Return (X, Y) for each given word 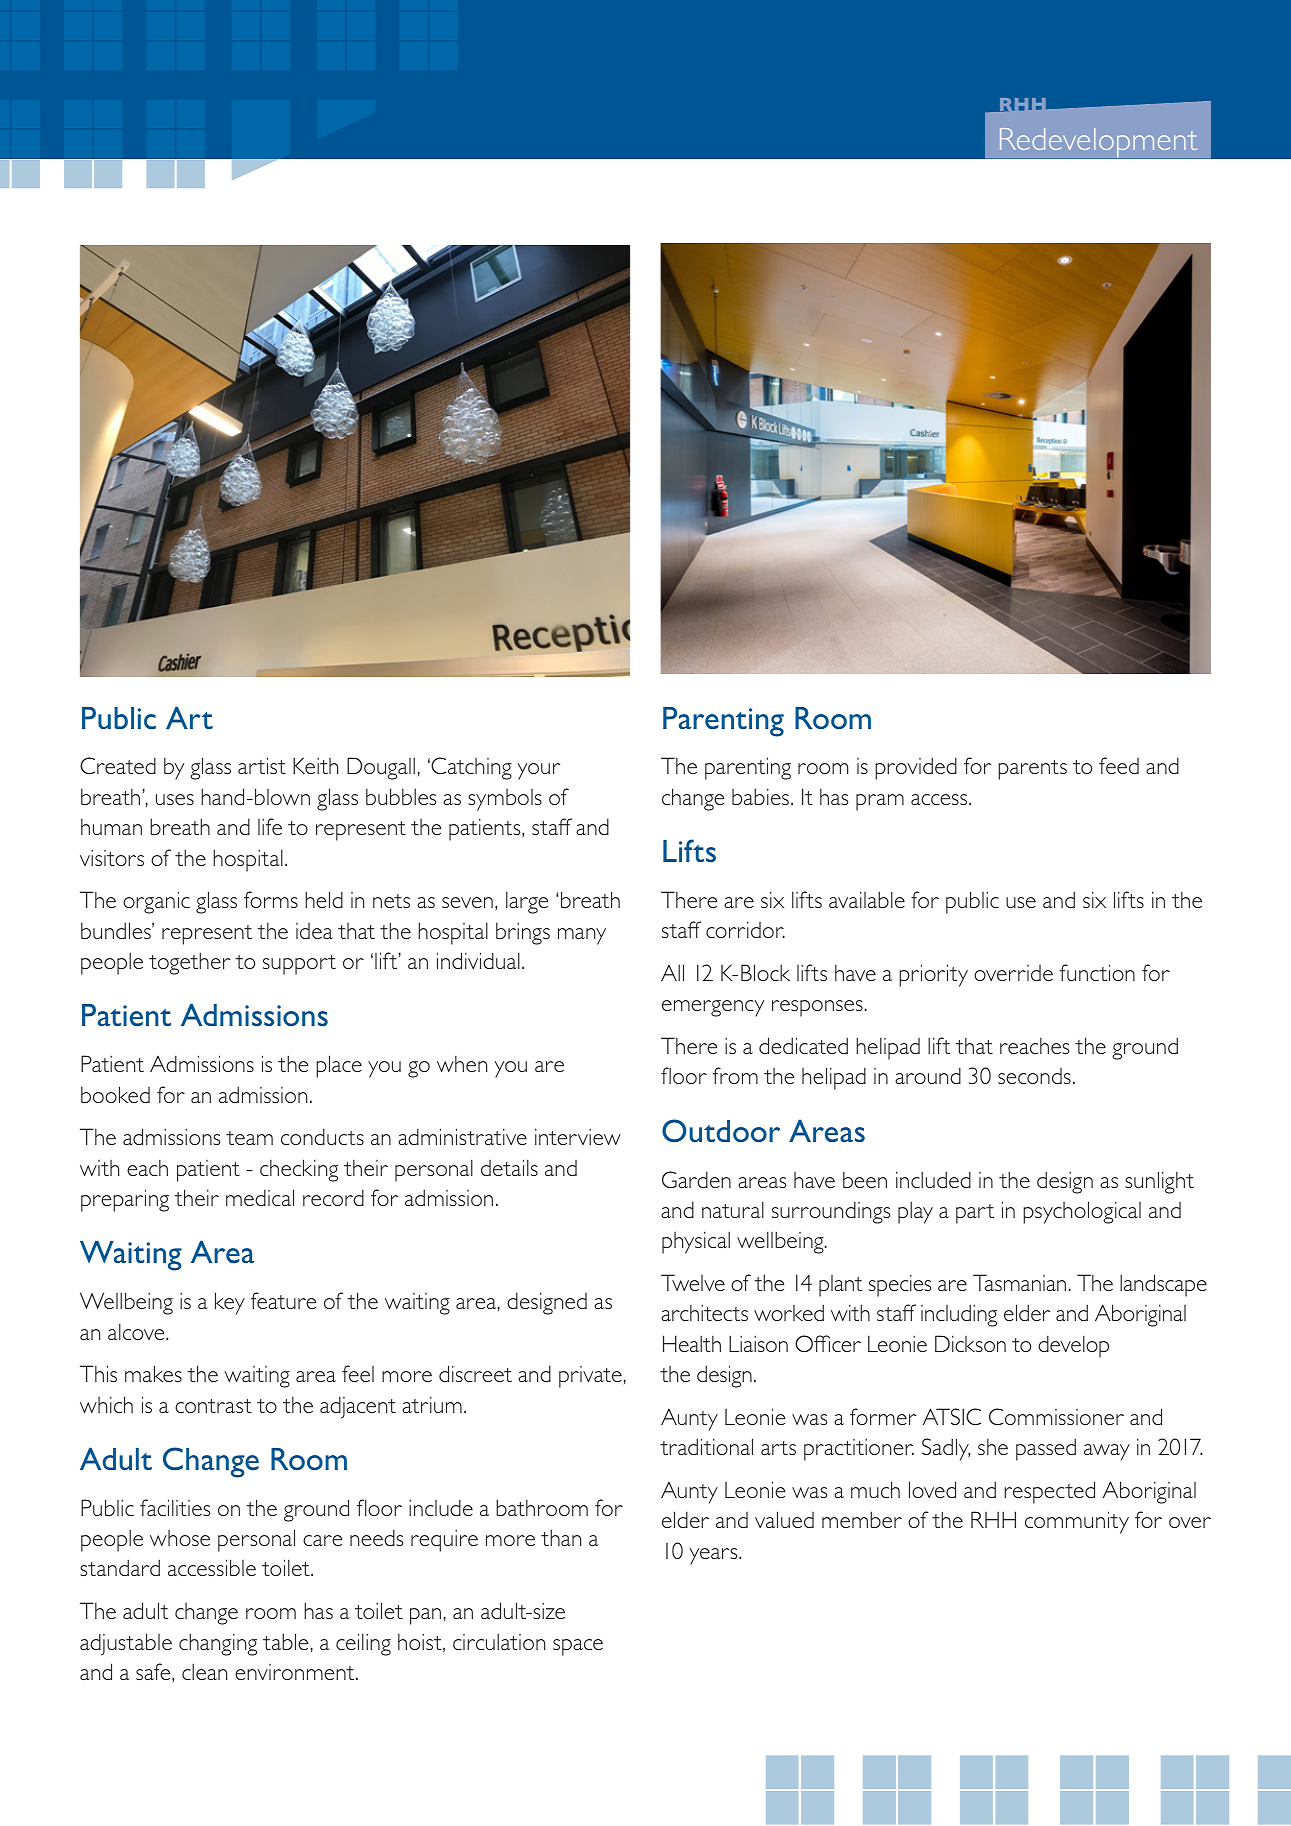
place (339, 1066)
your (538, 771)
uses (175, 799)
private (590, 1377)
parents (1032, 770)
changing (218, 1644)
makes (153, 1373)
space (578, 1647)
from (735, 1075)
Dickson (970, 1343)
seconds (1034, 1076)
